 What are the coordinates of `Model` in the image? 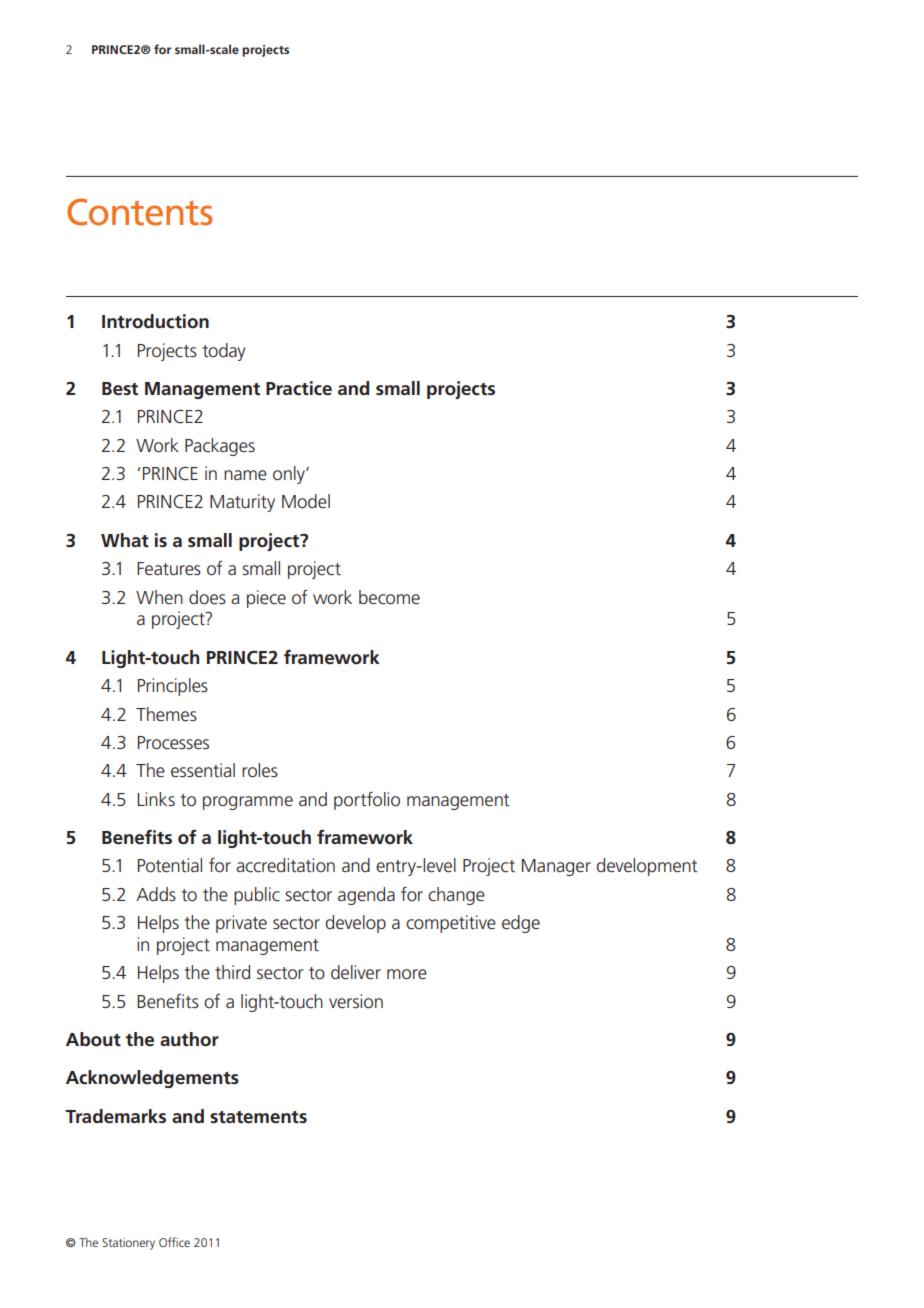 It's located at (306, 501).
